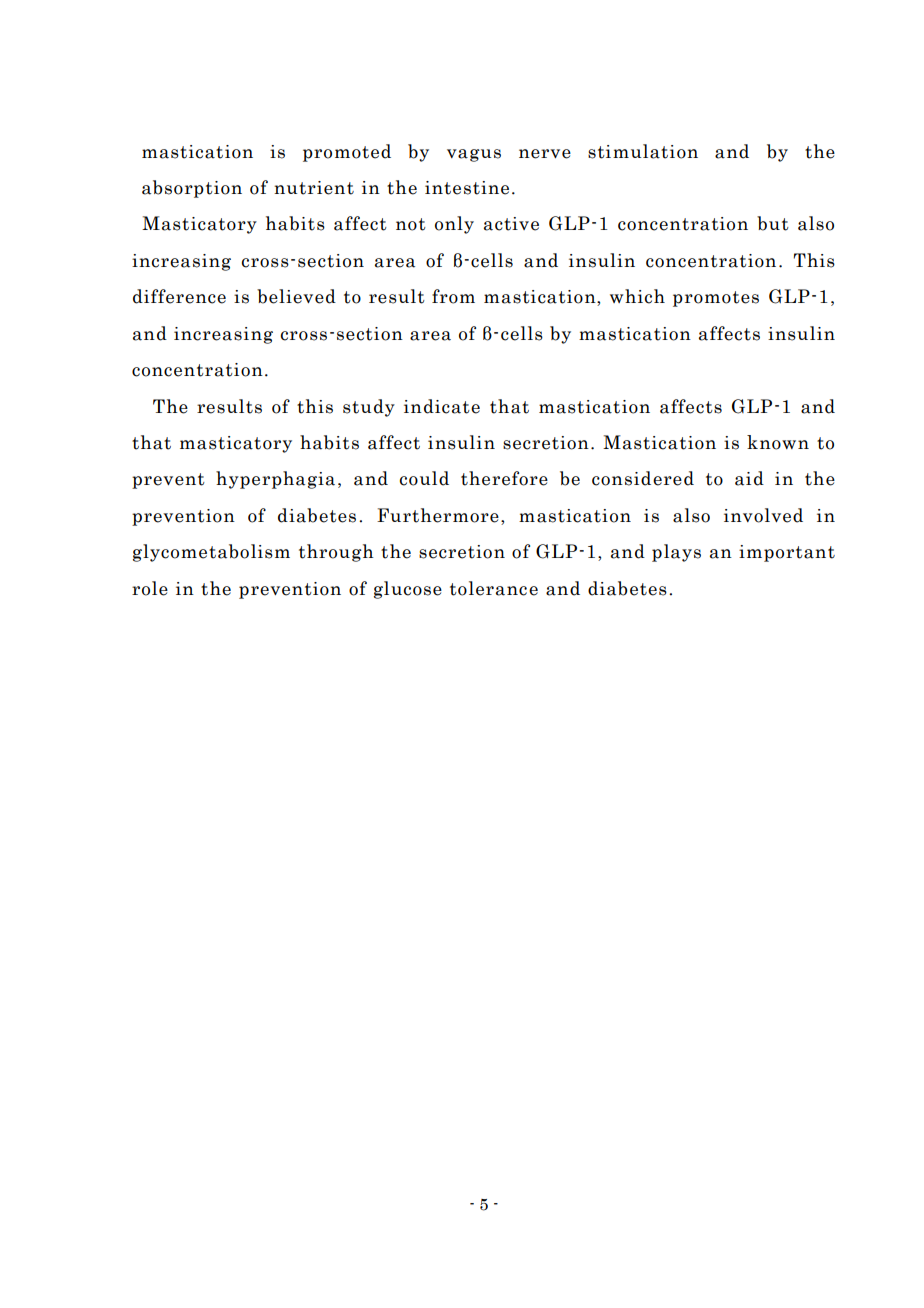 Image resolution: width=924 pixels, height=1308 pixels. Describe the element at coordinates (716, 299) in the image. I see `promotes` at that location.
